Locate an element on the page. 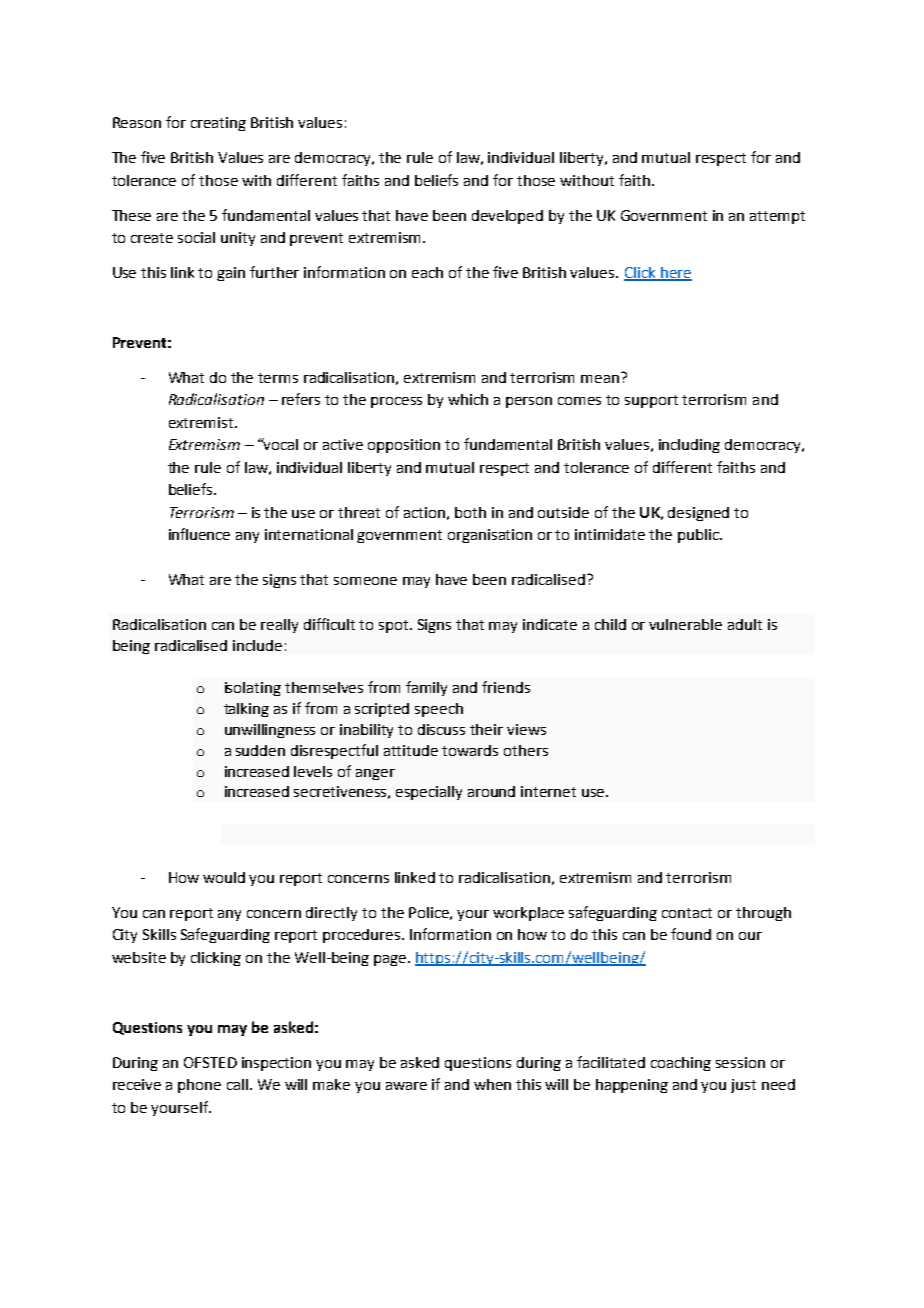  OFSTED is located at coordinates (210, 1062).
